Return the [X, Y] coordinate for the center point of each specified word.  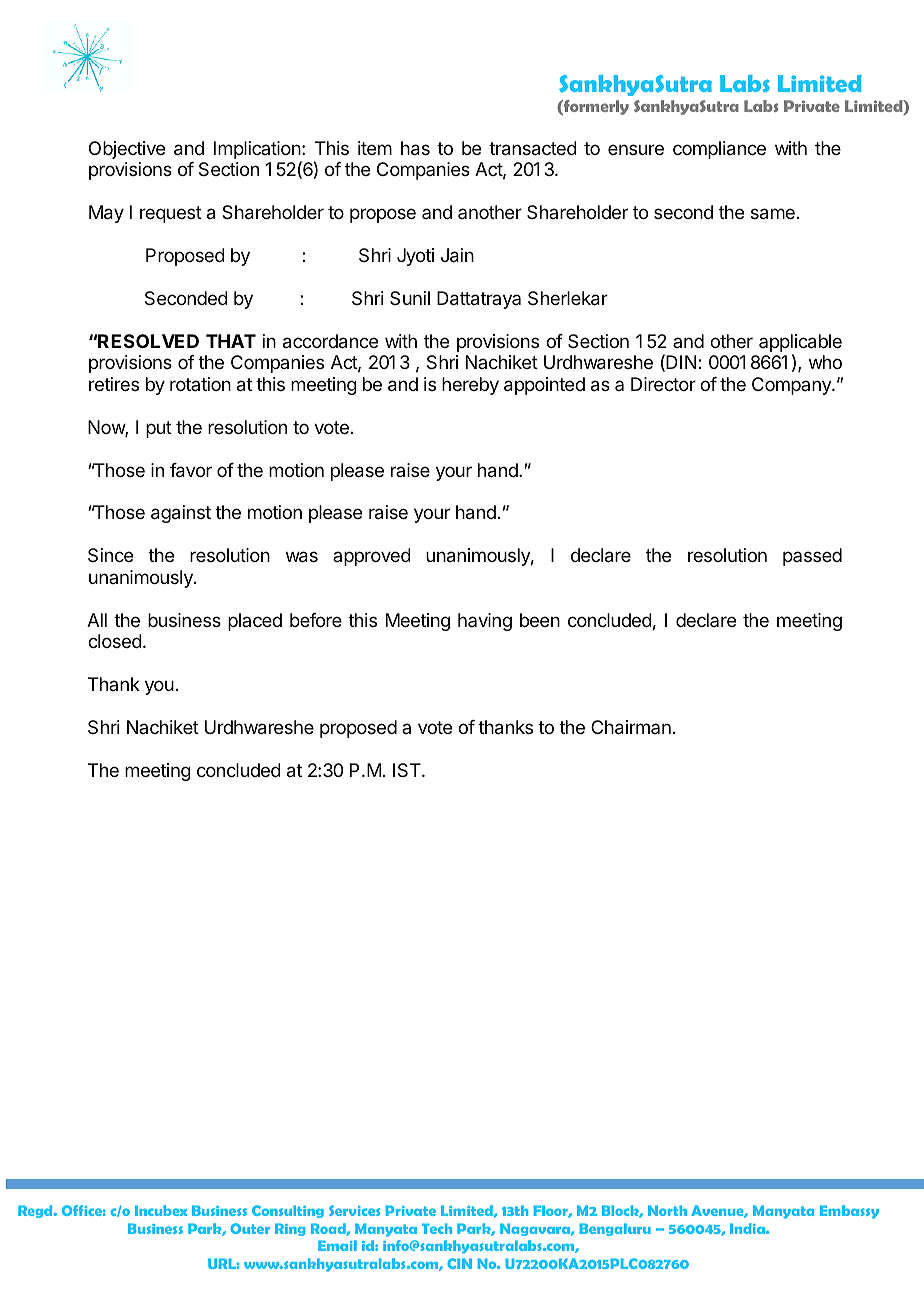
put [159, 429]
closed [115, 641]
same [773, 214]
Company [792, 386]
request [171, 214]
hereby [470, 386]
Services [354, 1210]
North [667, 1210]
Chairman [631, 727]
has [415, 148]
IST [408, 770]
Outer [250, 1228]
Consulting [288, 1211]
